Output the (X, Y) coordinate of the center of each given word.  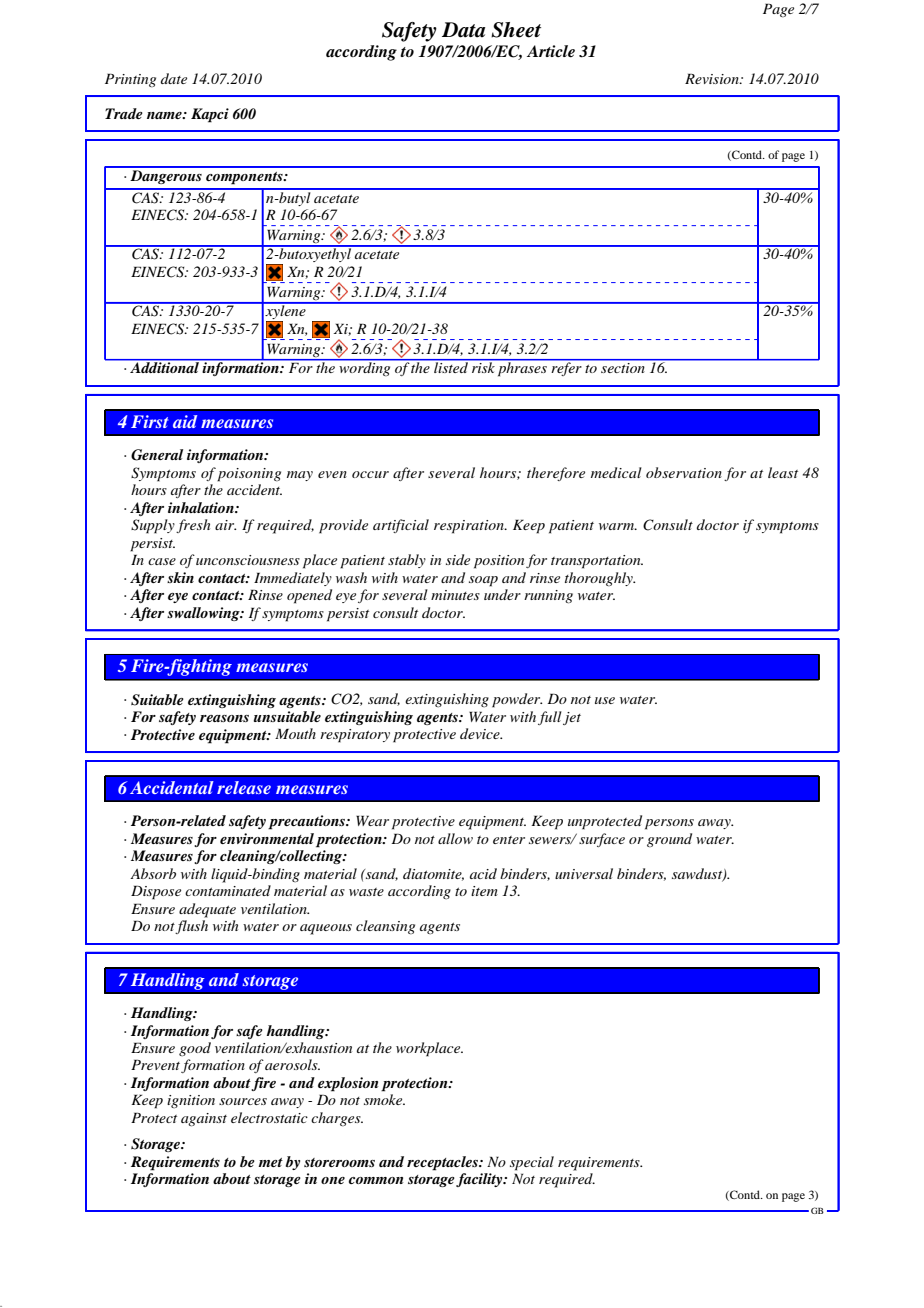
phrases (522, 368)
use (605, 700)
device (481, 733)
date (174, 78)
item (484, 891)
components (245, 178)
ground (669, 840)
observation (684, 472)
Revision (713, 78)
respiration (470, 527)
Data (463, 30)
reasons (224, 718)
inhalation (202, 507)
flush (191, 927)
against (204, 1120)
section (622, 368)
